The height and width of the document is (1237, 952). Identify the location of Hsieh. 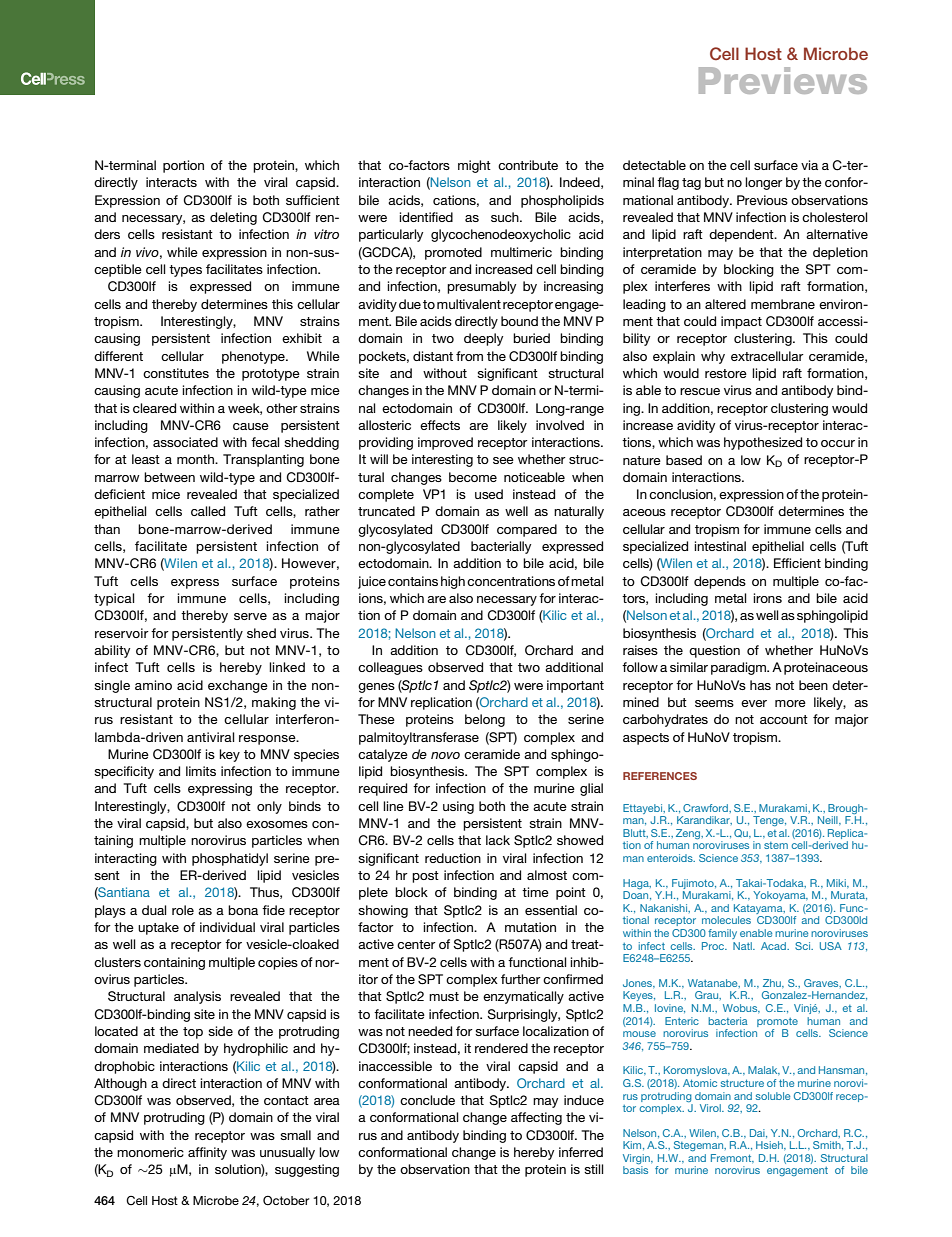
(770, 1145).
